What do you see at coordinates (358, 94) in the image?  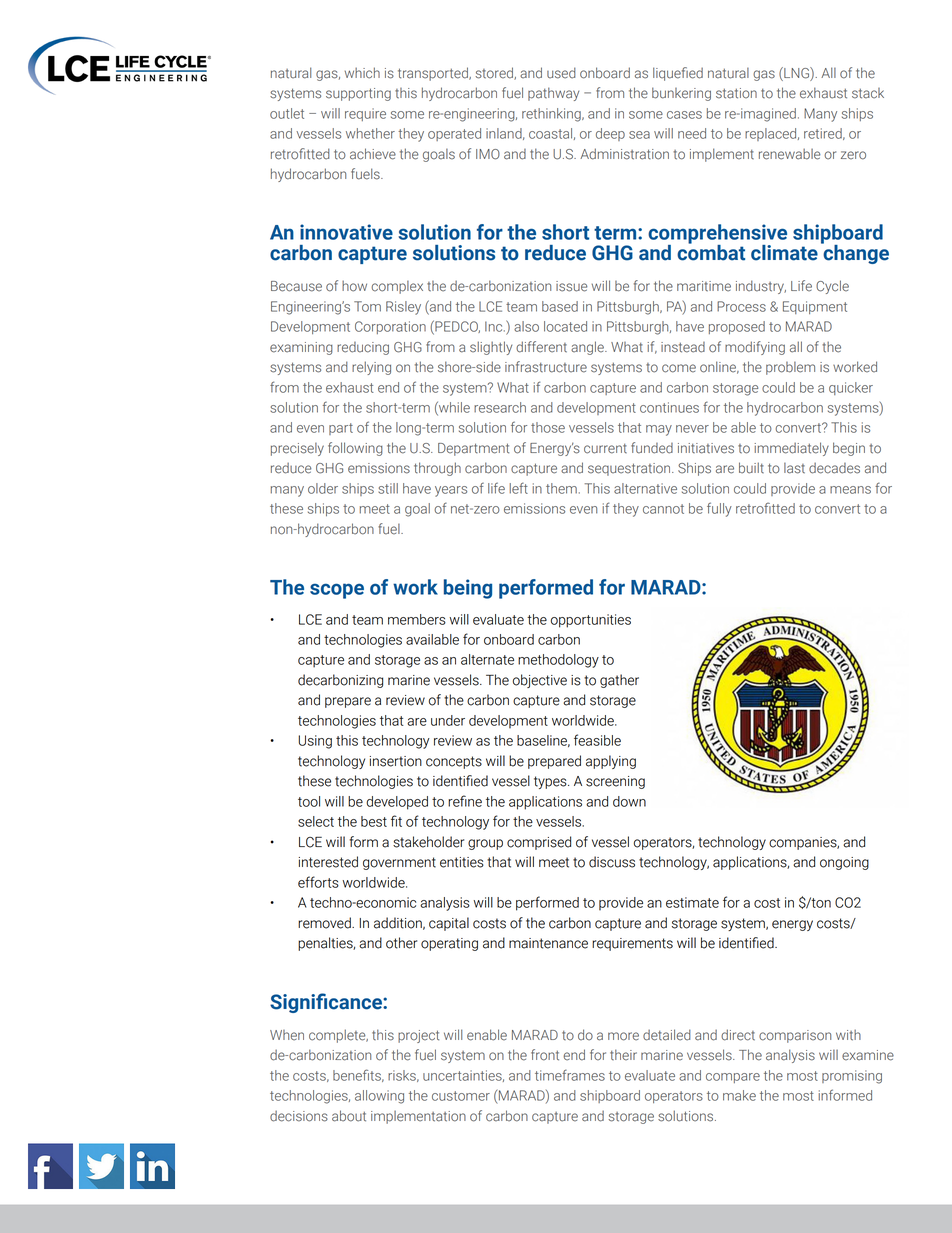 I see `supporting` at bounding box center [358, 94].
